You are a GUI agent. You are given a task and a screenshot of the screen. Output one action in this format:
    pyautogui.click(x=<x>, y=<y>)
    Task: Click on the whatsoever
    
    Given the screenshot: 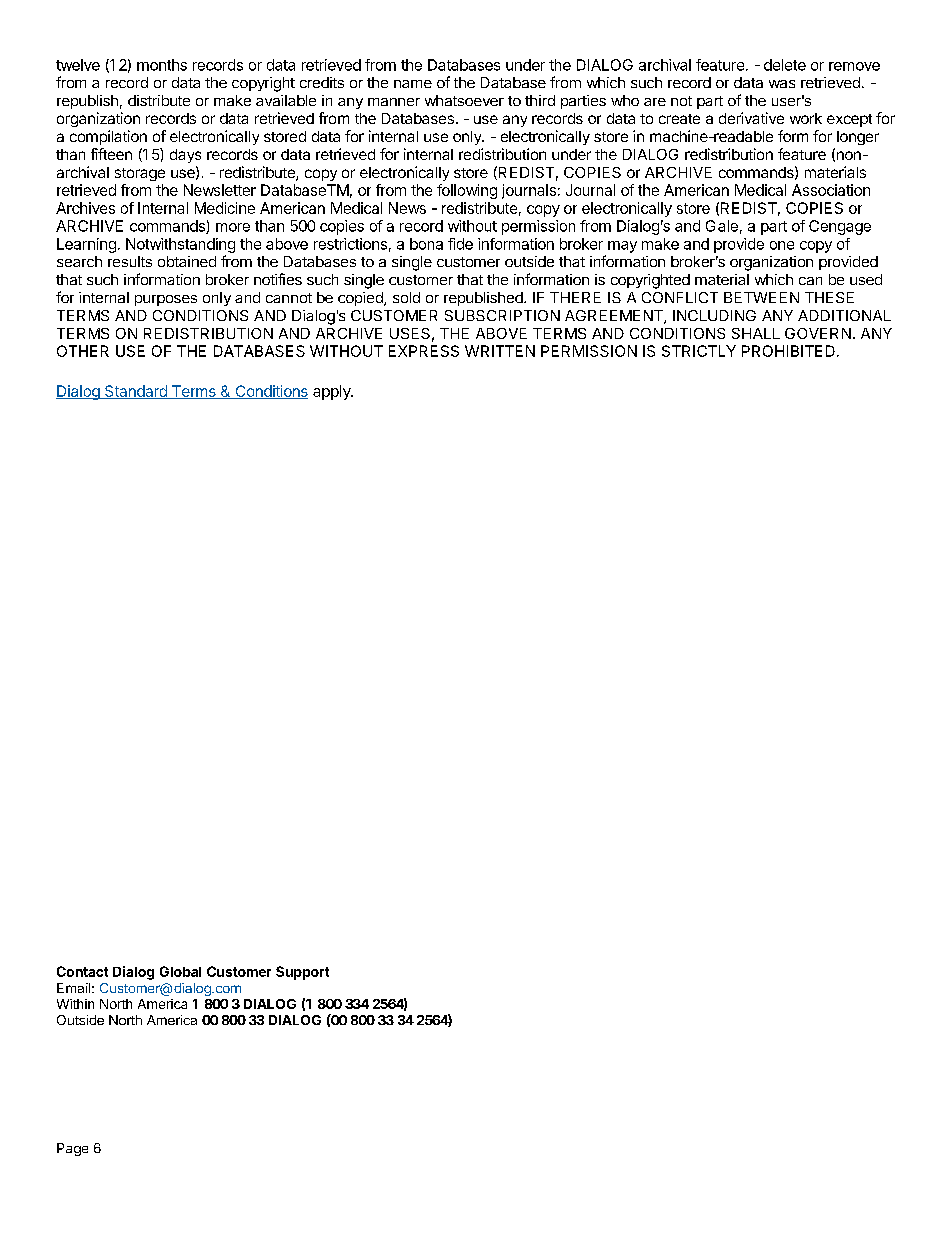 What is the action you would take?
    pyautogui.click(x=464, y=100)
